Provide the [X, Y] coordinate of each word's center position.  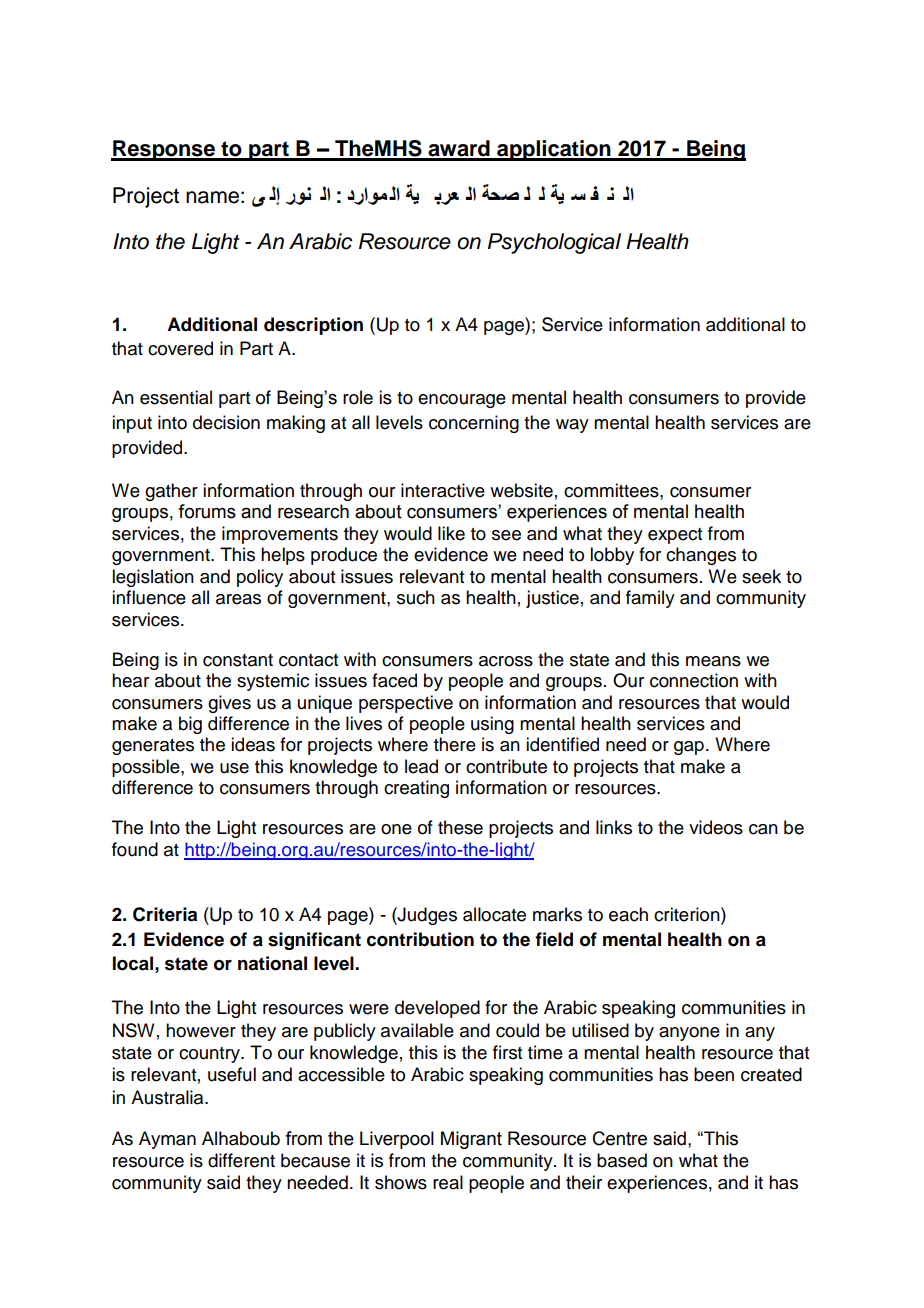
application [554, 150]
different [241, 1160]
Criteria [165, 914]
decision [226, 422]
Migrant [471, 1140]
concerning [474, 424]
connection [694, 680]
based [622, 1160]
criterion [688, 914]
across [506, 661]
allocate [494, 914]
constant [238, 660]
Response [164, 150]
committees [612, 490]
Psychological [554, 243]
